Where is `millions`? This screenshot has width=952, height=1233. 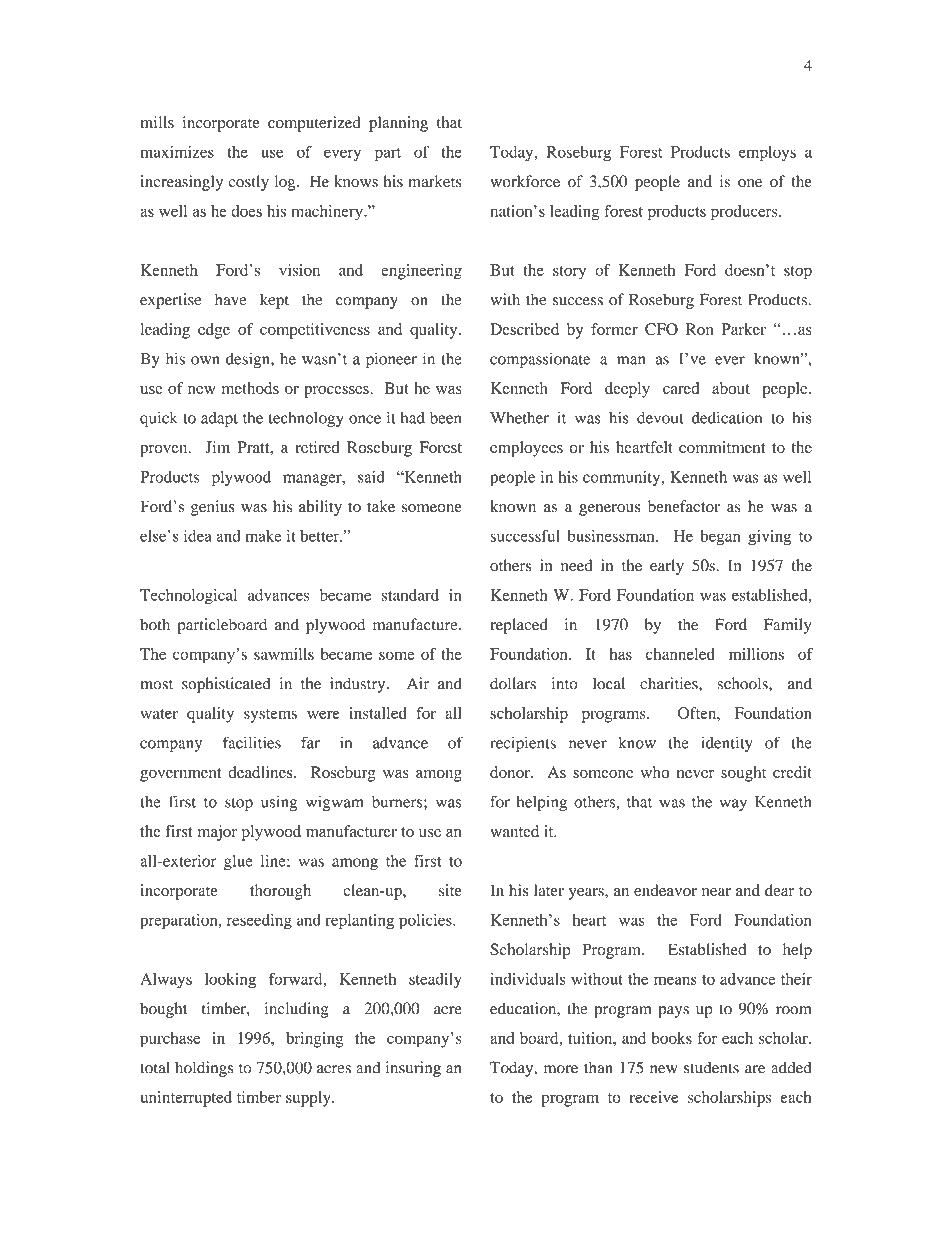
millions is located at coordinates (756, 654).
